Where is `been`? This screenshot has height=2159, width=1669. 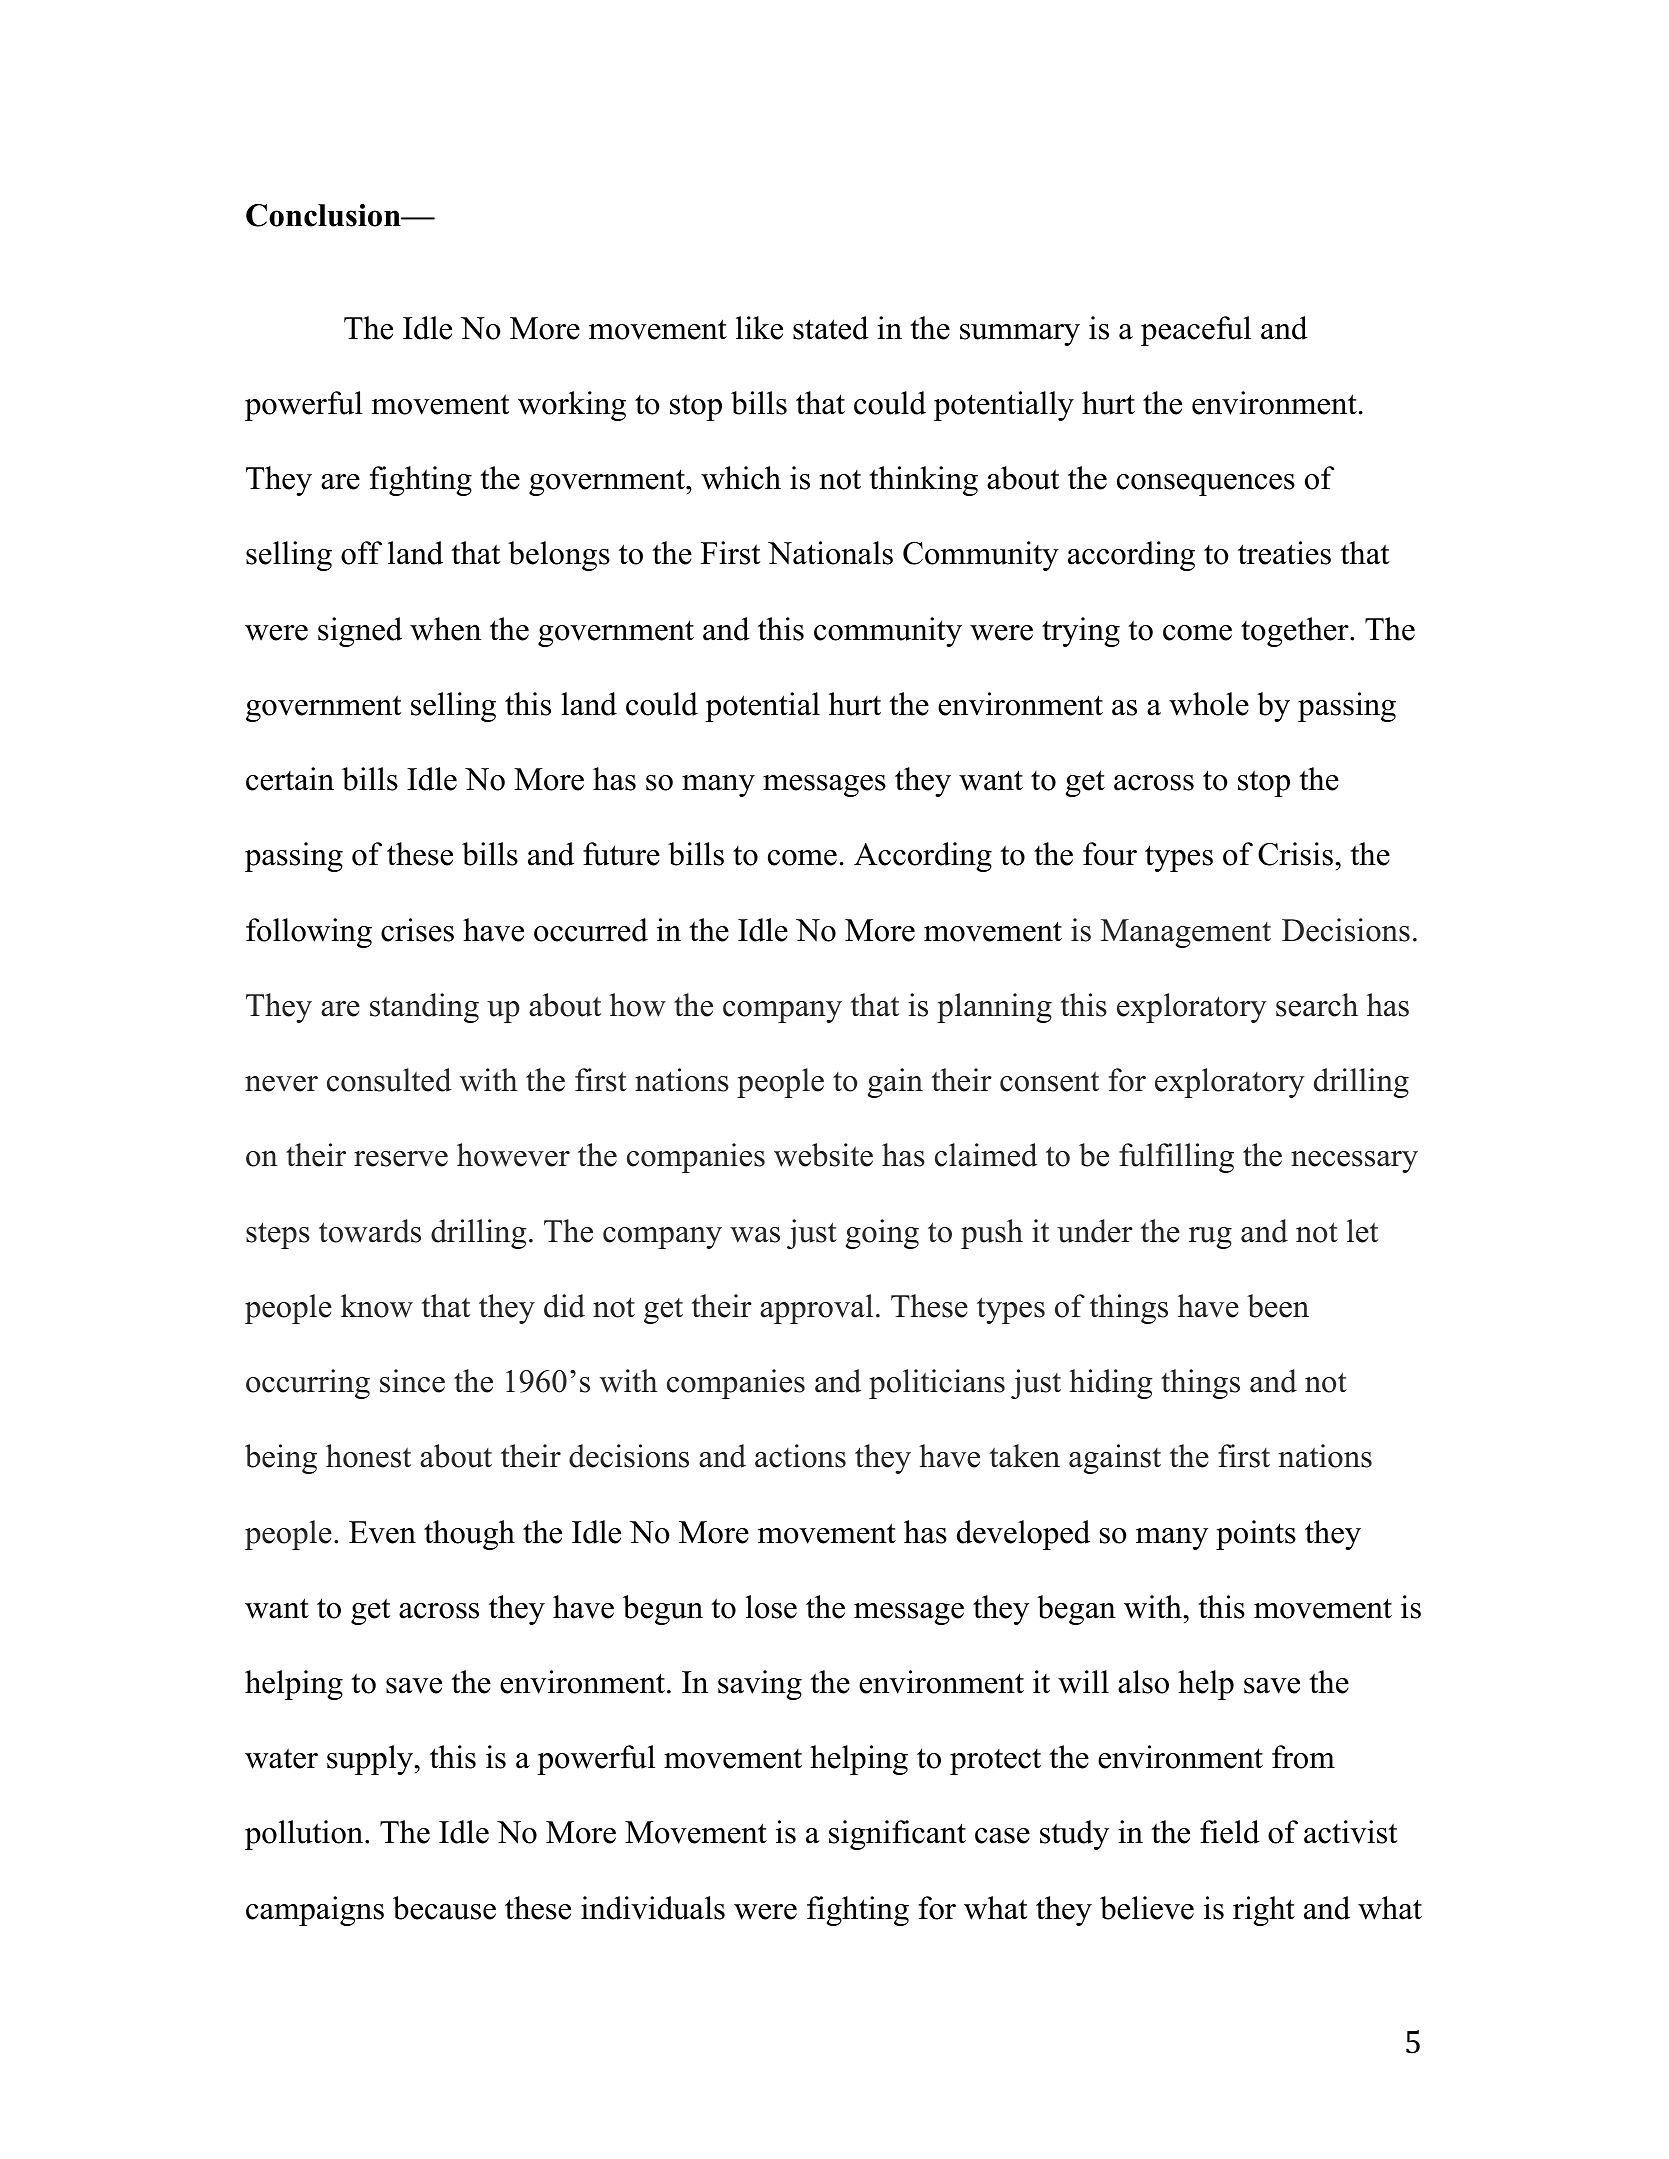 been is located at coordinates (1278, 1306).
